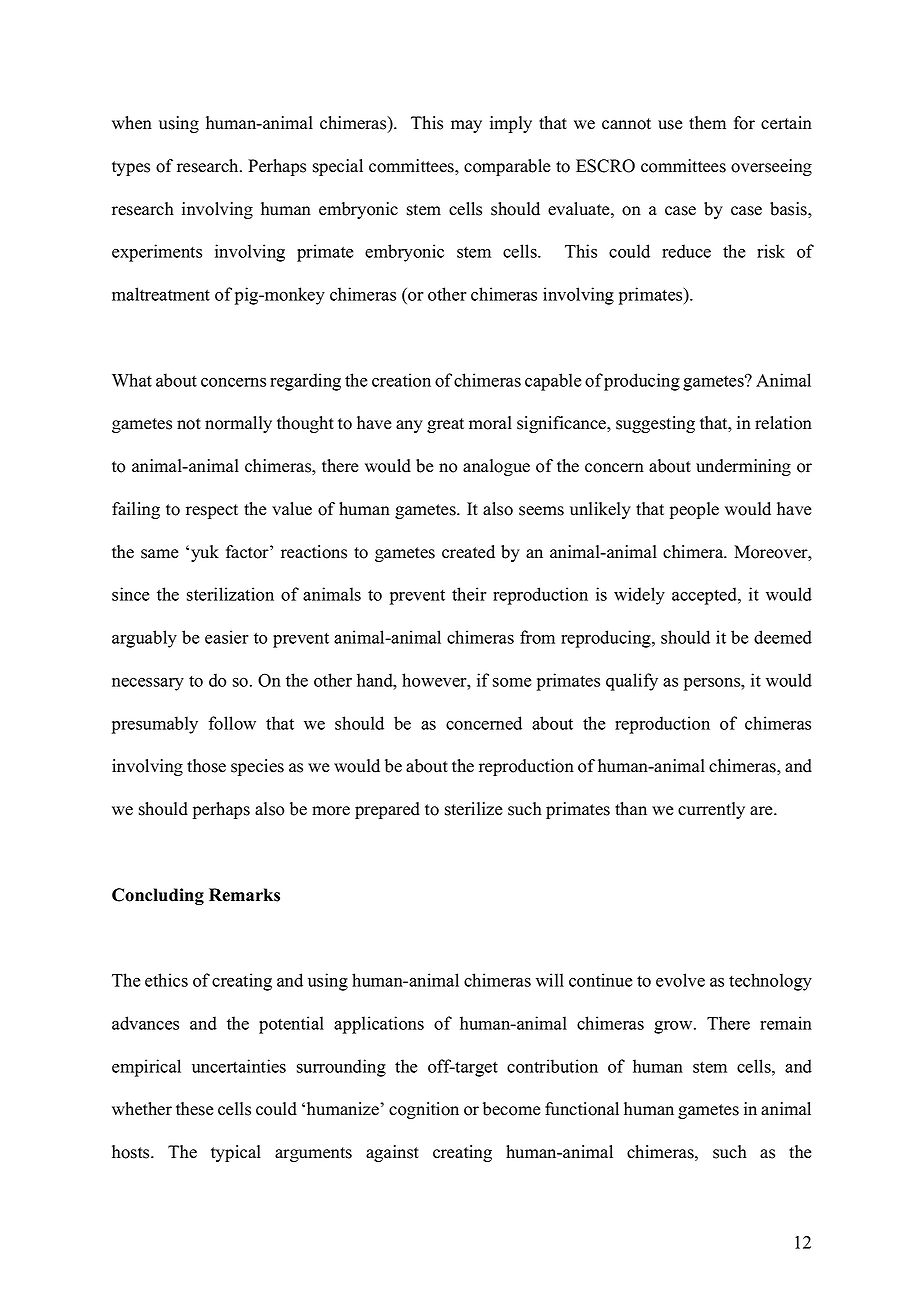 The width and height of the image is (924, 1308). Describe the element at coordinates (424, 1110) in the image. I see `cognition` at that location.
